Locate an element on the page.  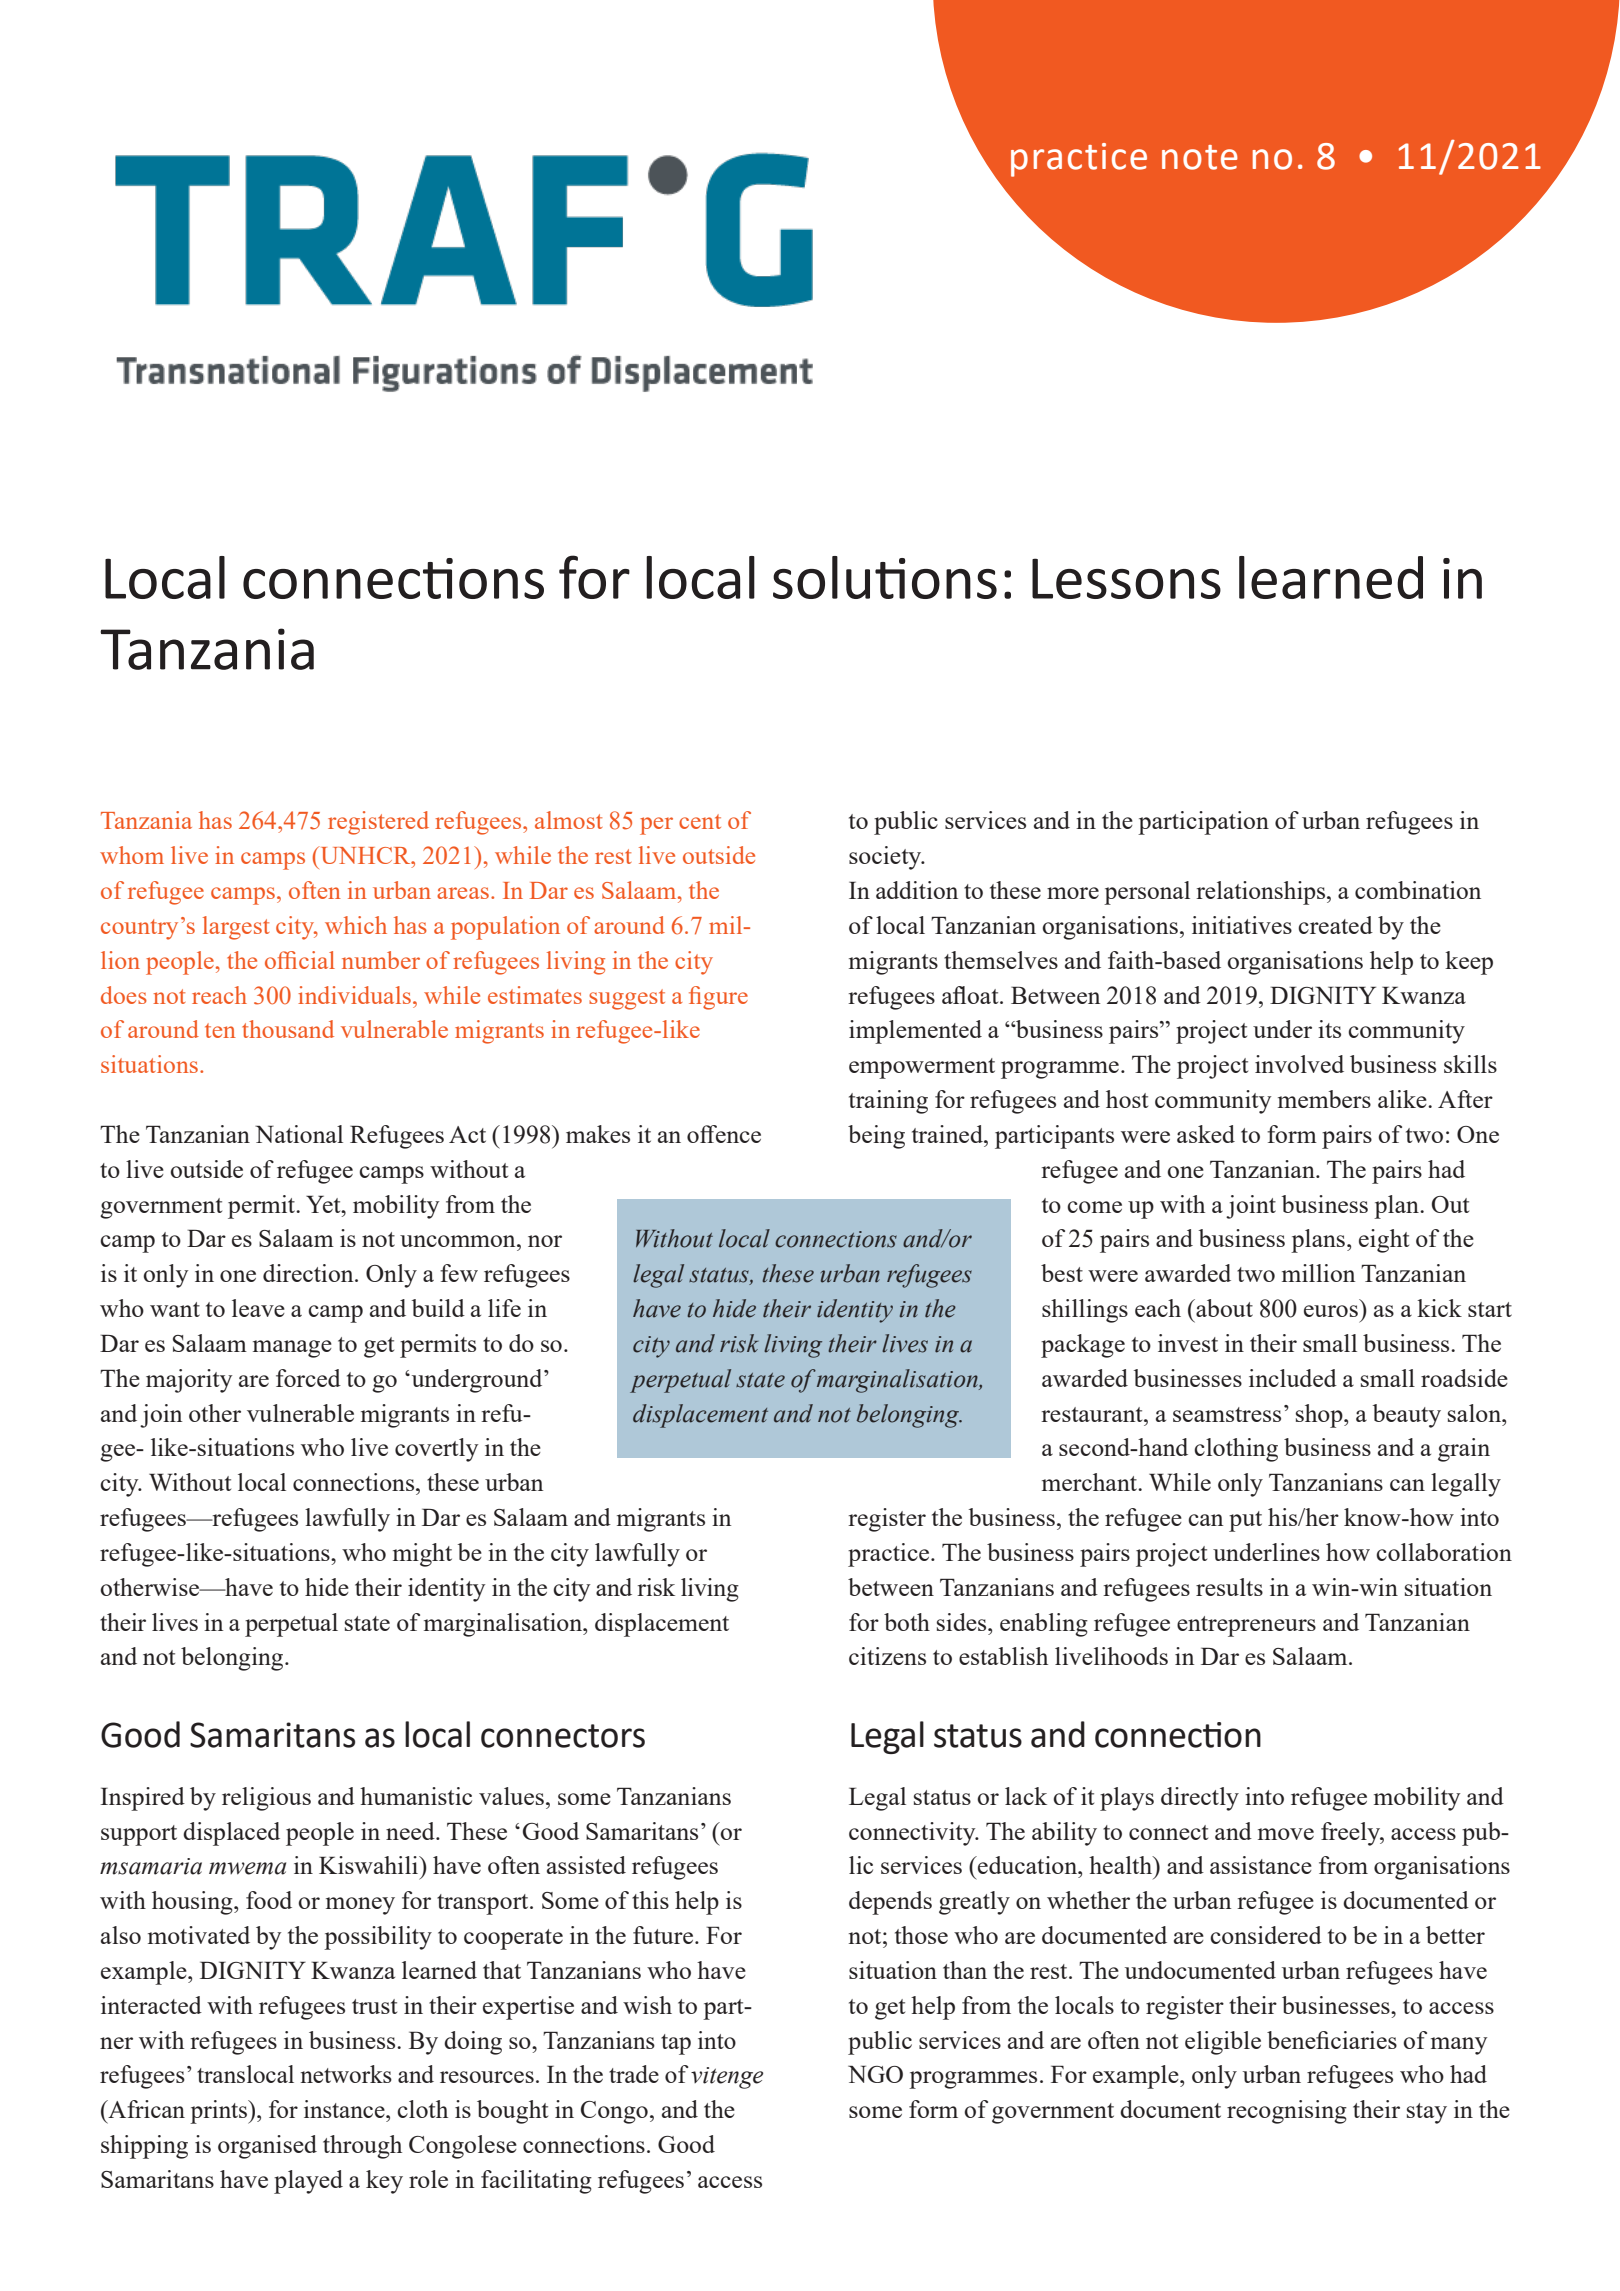
solutions is located at coordinates (885, 577).
